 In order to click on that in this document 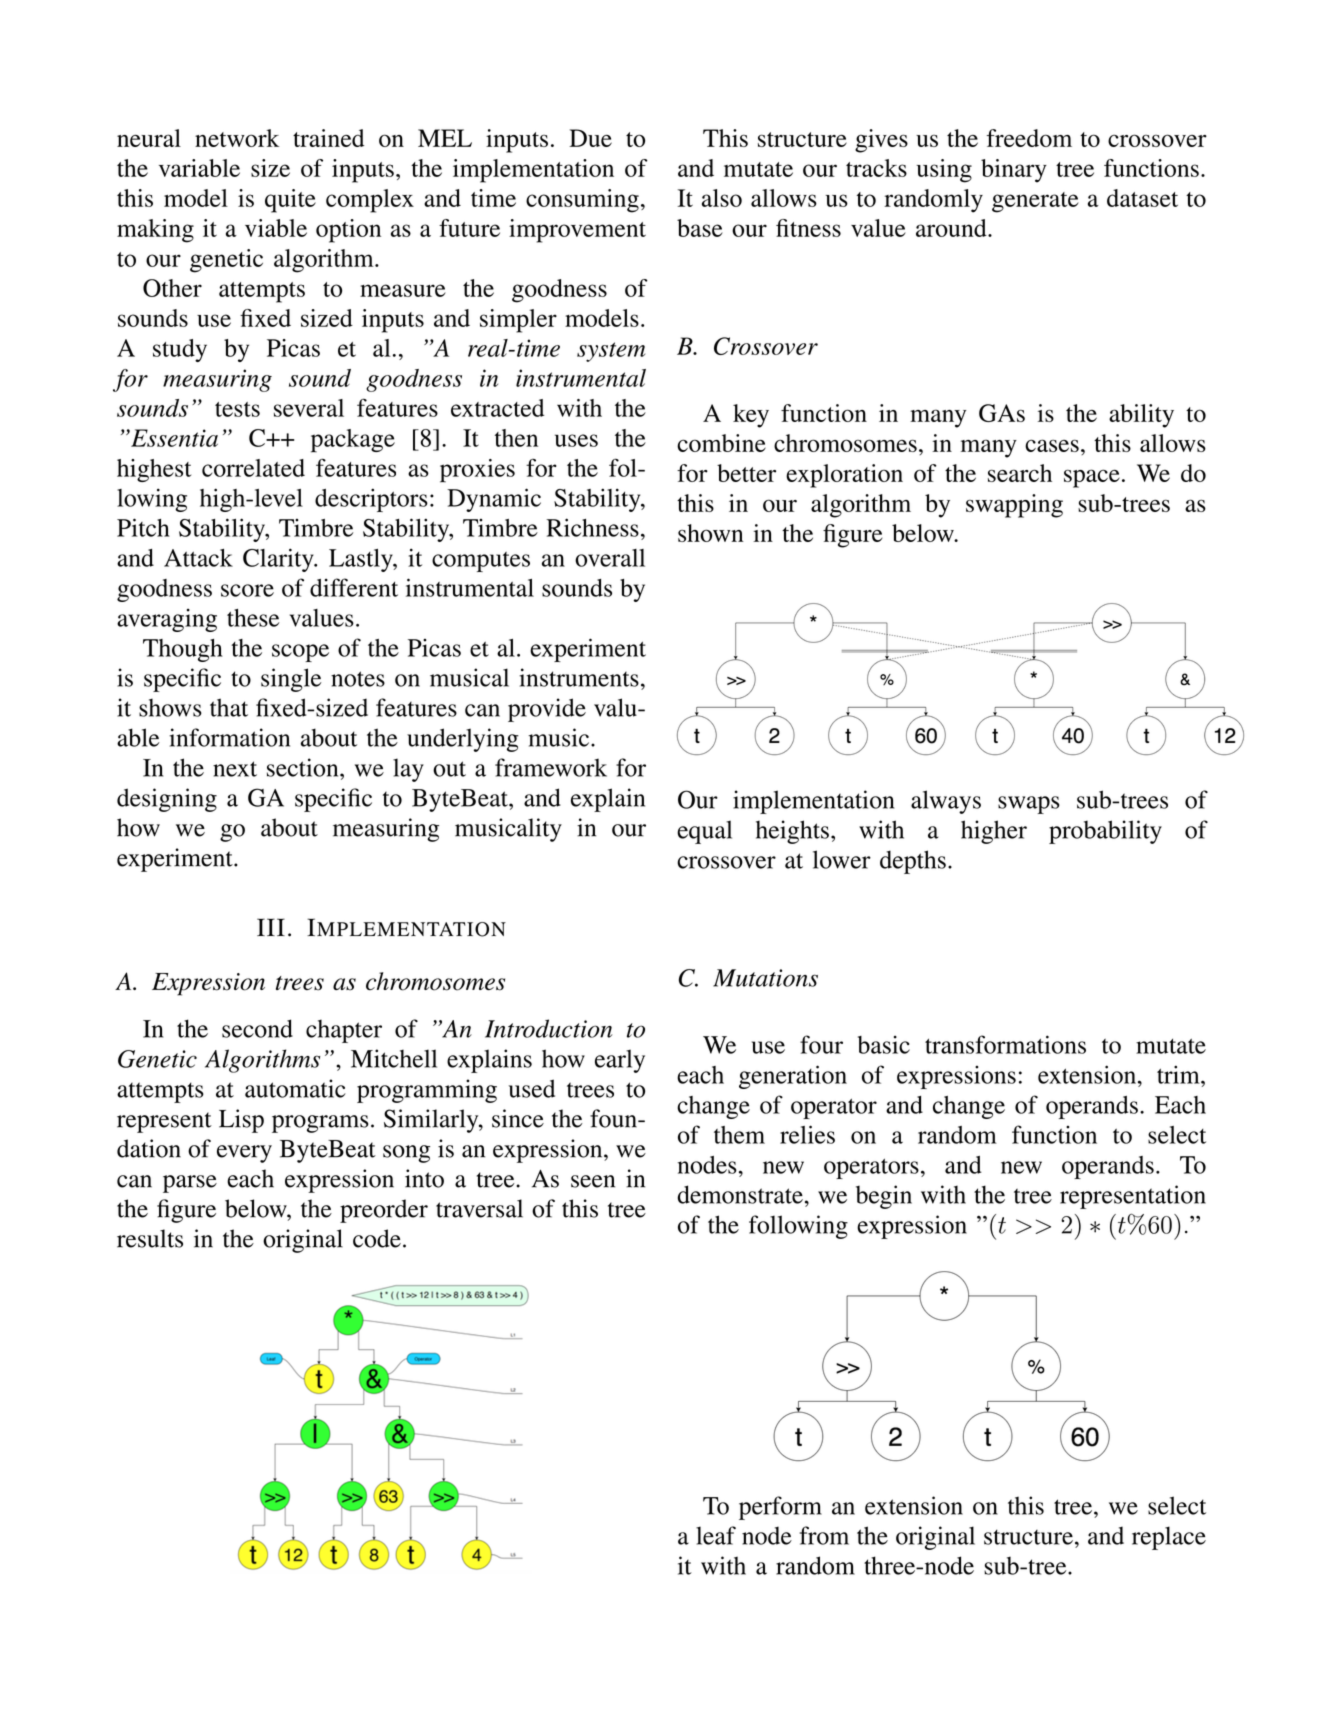, I will do `click(229, 707)`.
